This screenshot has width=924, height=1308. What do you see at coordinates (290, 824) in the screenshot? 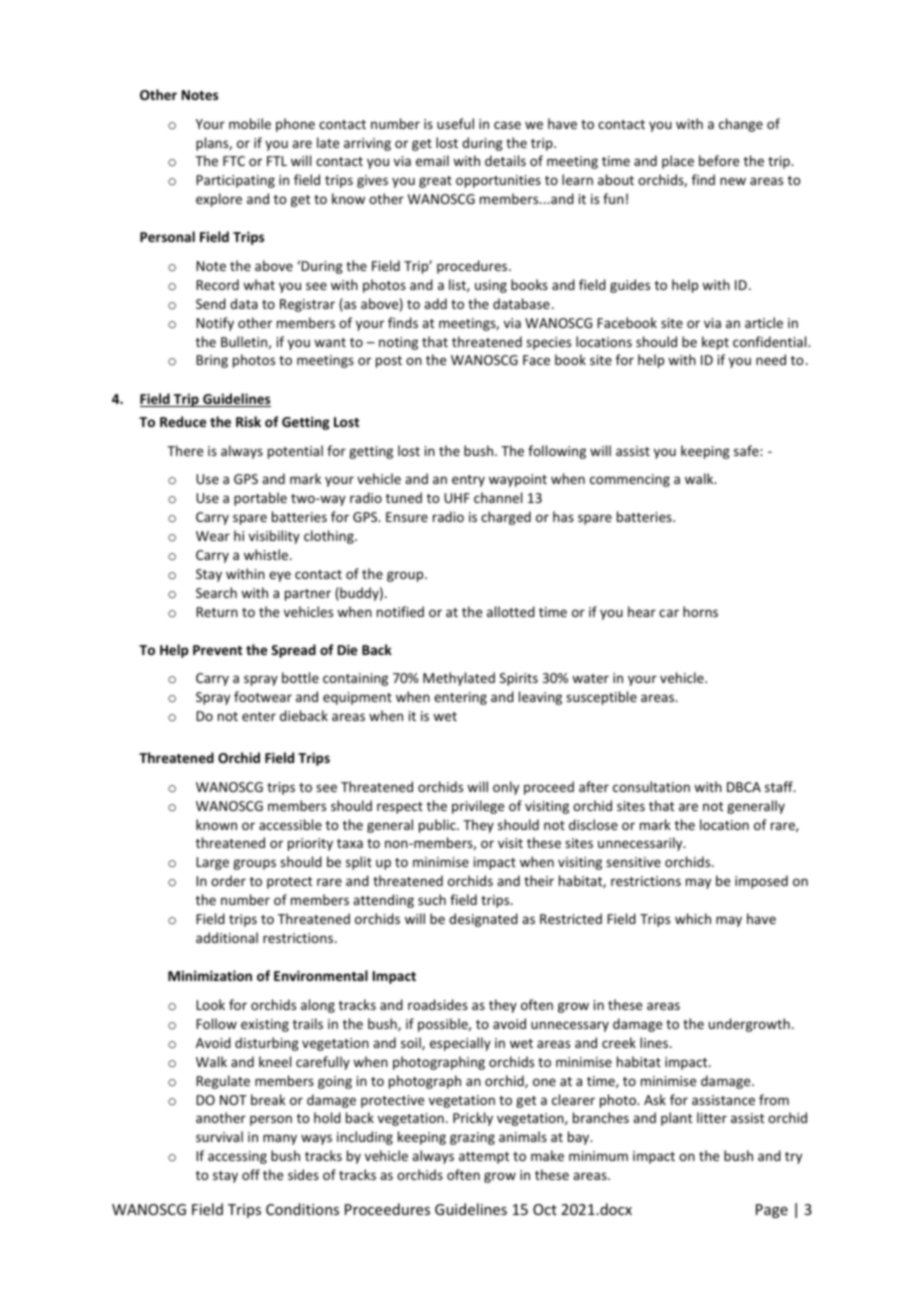
I see `accessible` at bounding box center [290, 824].
